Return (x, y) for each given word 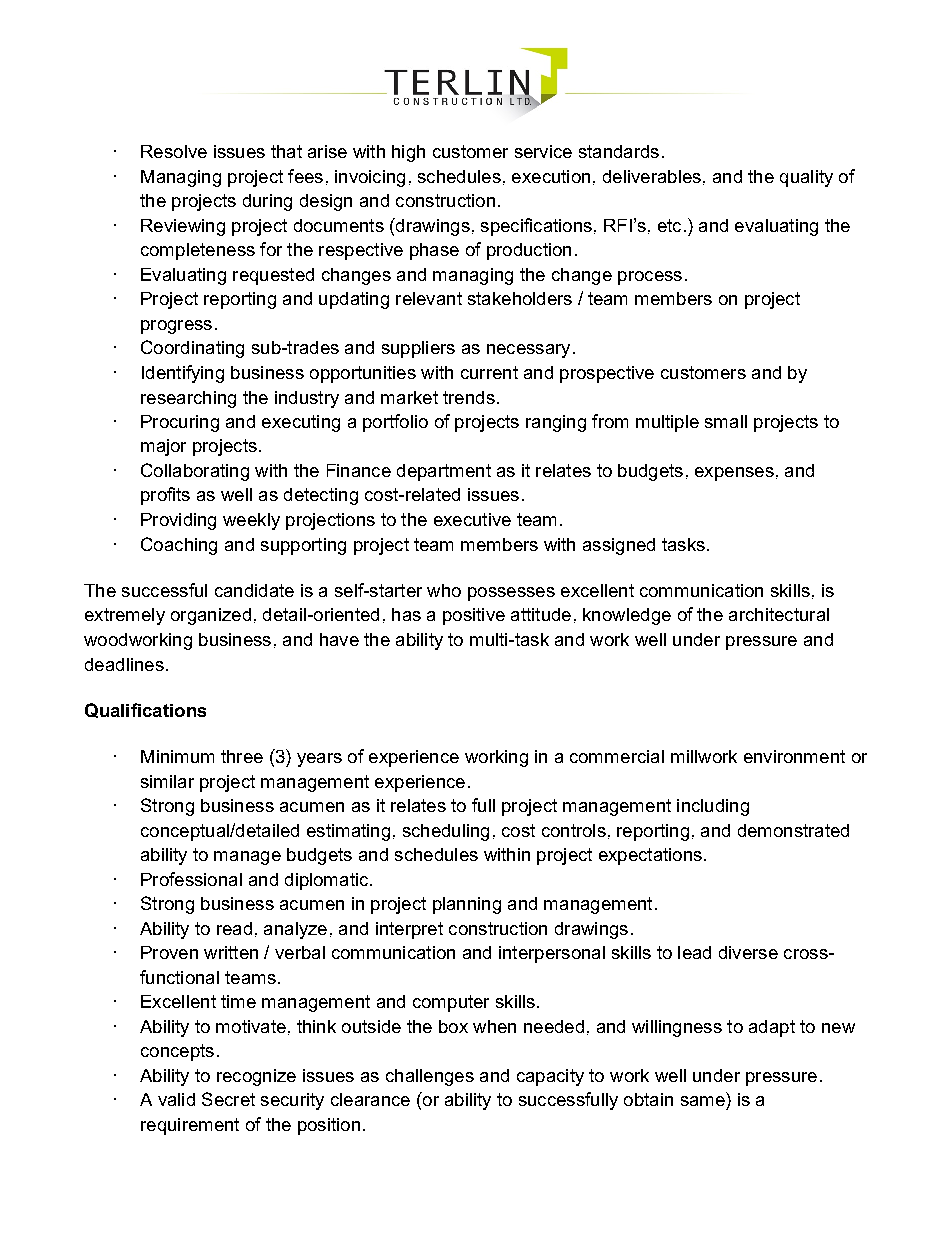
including (713, 807)
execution (551, 176)
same (703, 1101)
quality (806, 178)
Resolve (174, 151)
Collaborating (195, 472)
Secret (228, 1099)
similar (167, 781)
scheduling (446, 832)
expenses (734, 474)
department (444, 472)
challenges (430, 1077)
